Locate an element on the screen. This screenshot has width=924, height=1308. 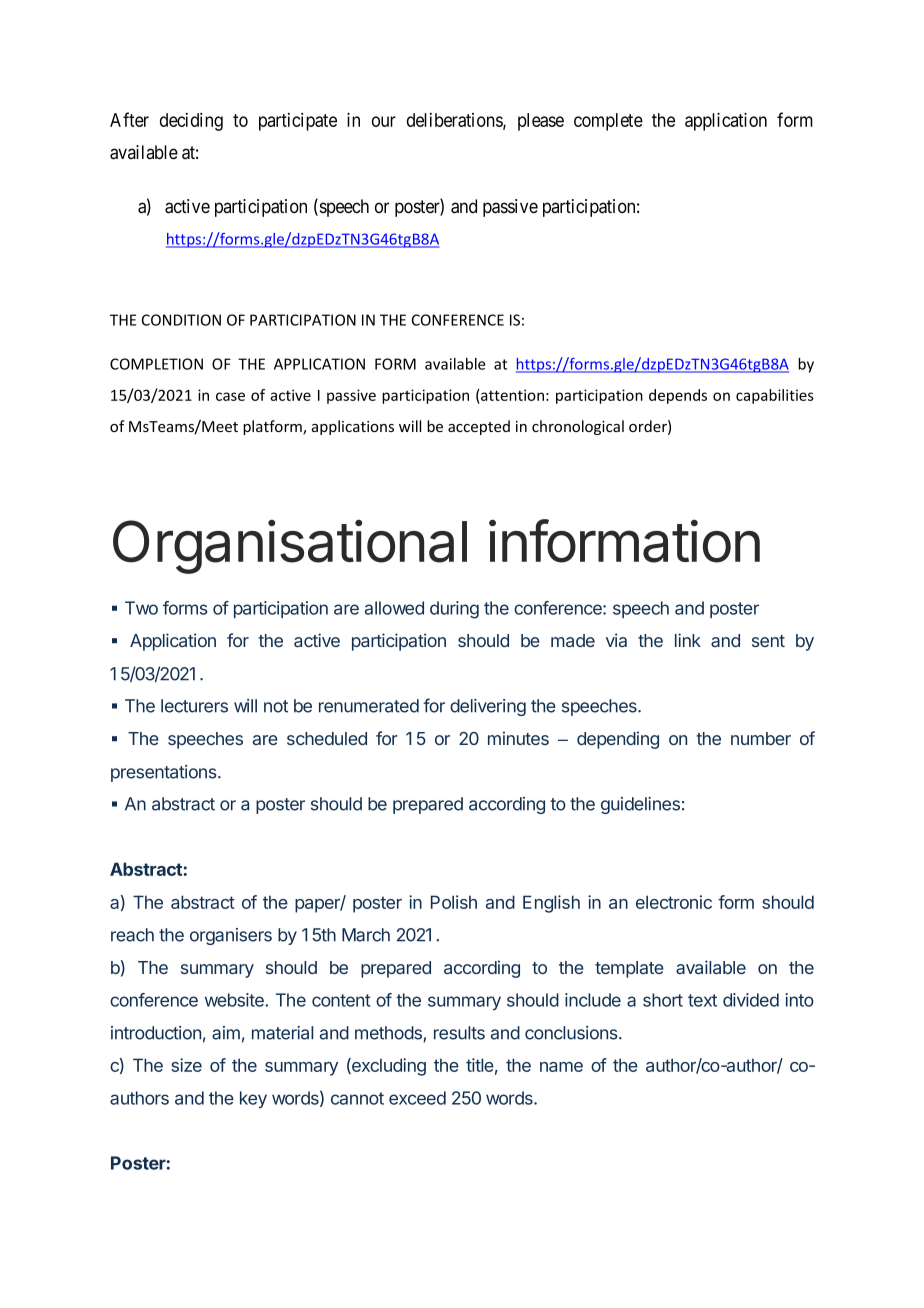
size is located at coordinates (186, 1065).
